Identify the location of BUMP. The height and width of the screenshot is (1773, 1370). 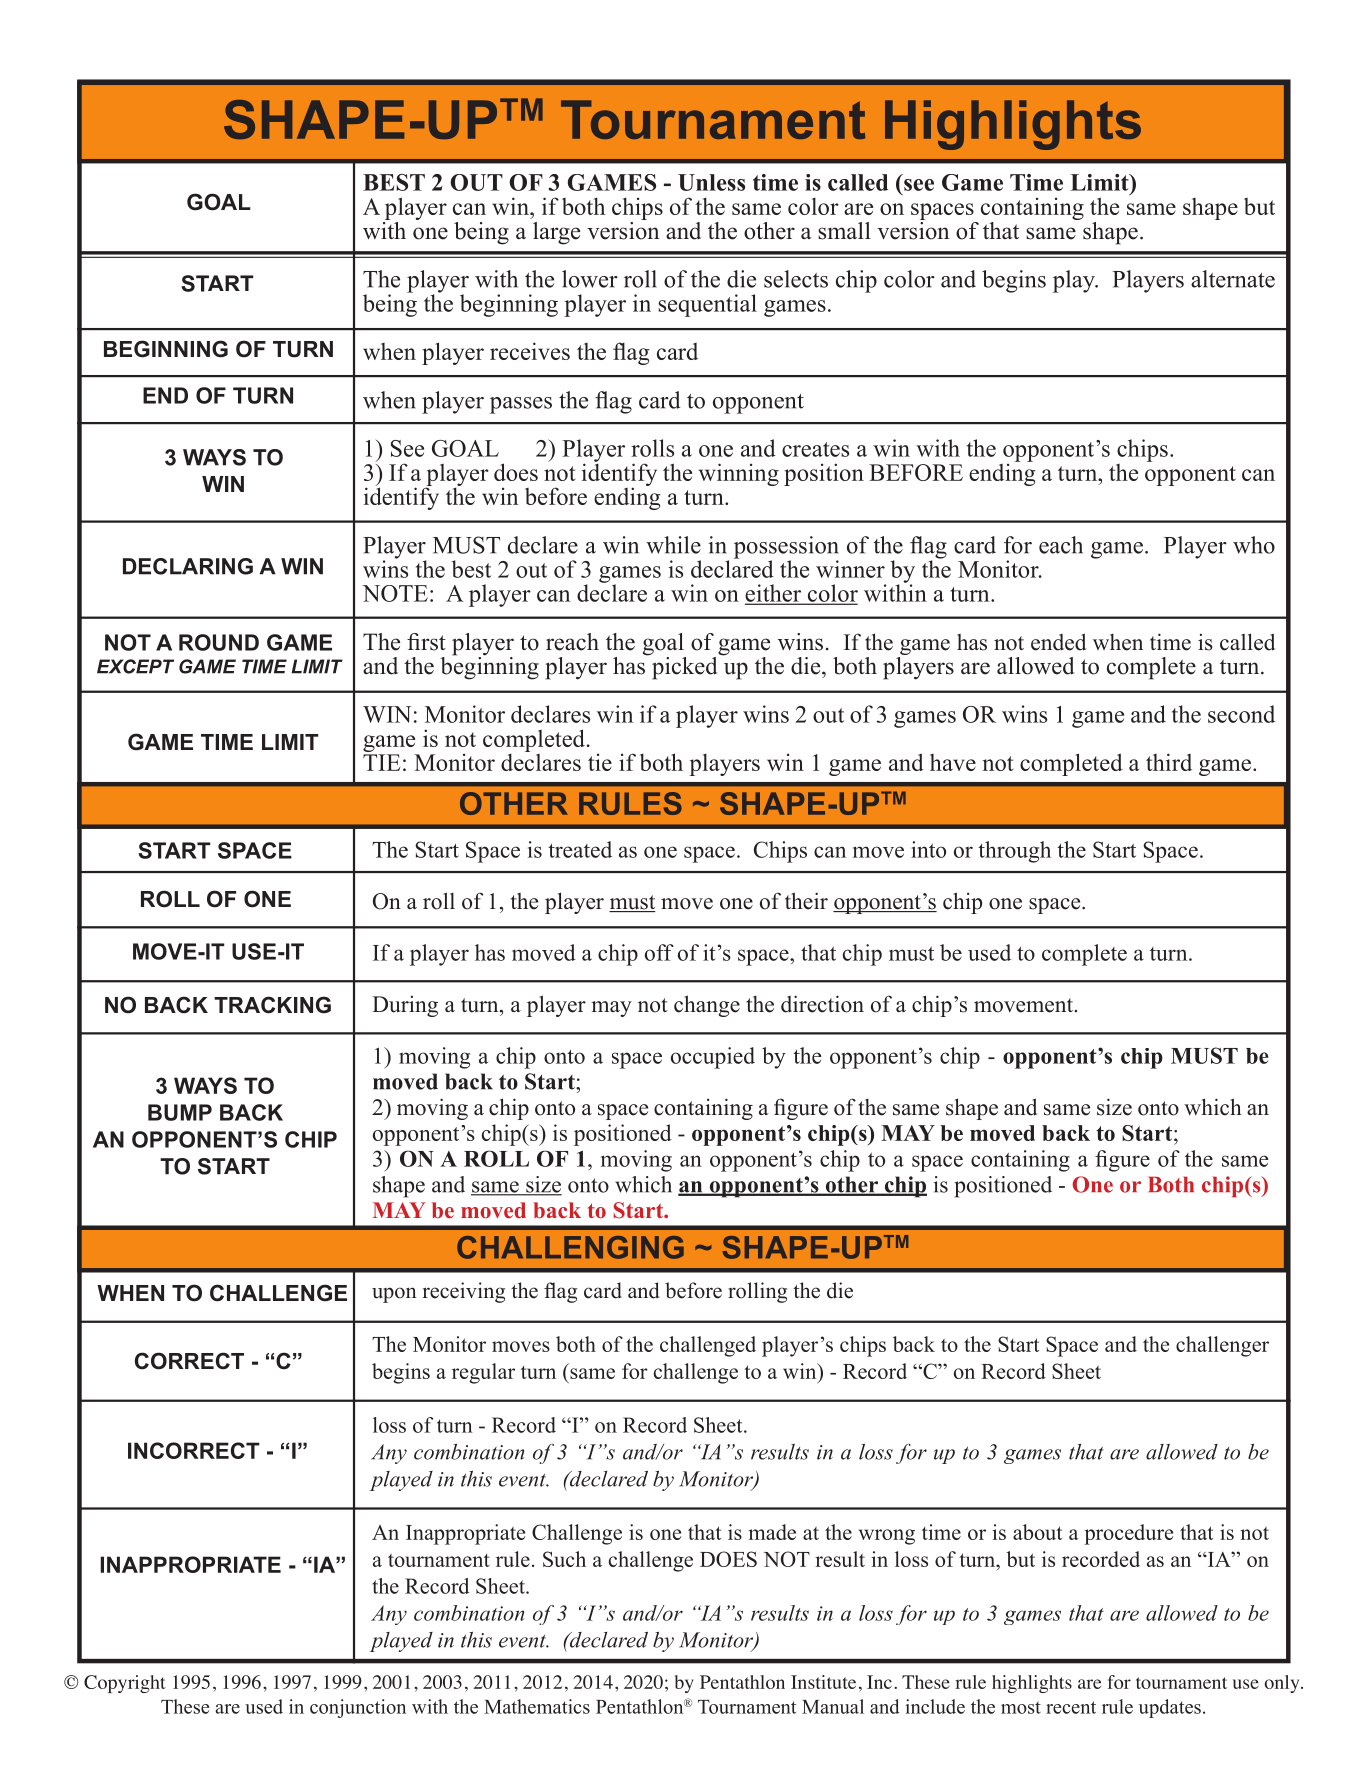
(180, 1112).
